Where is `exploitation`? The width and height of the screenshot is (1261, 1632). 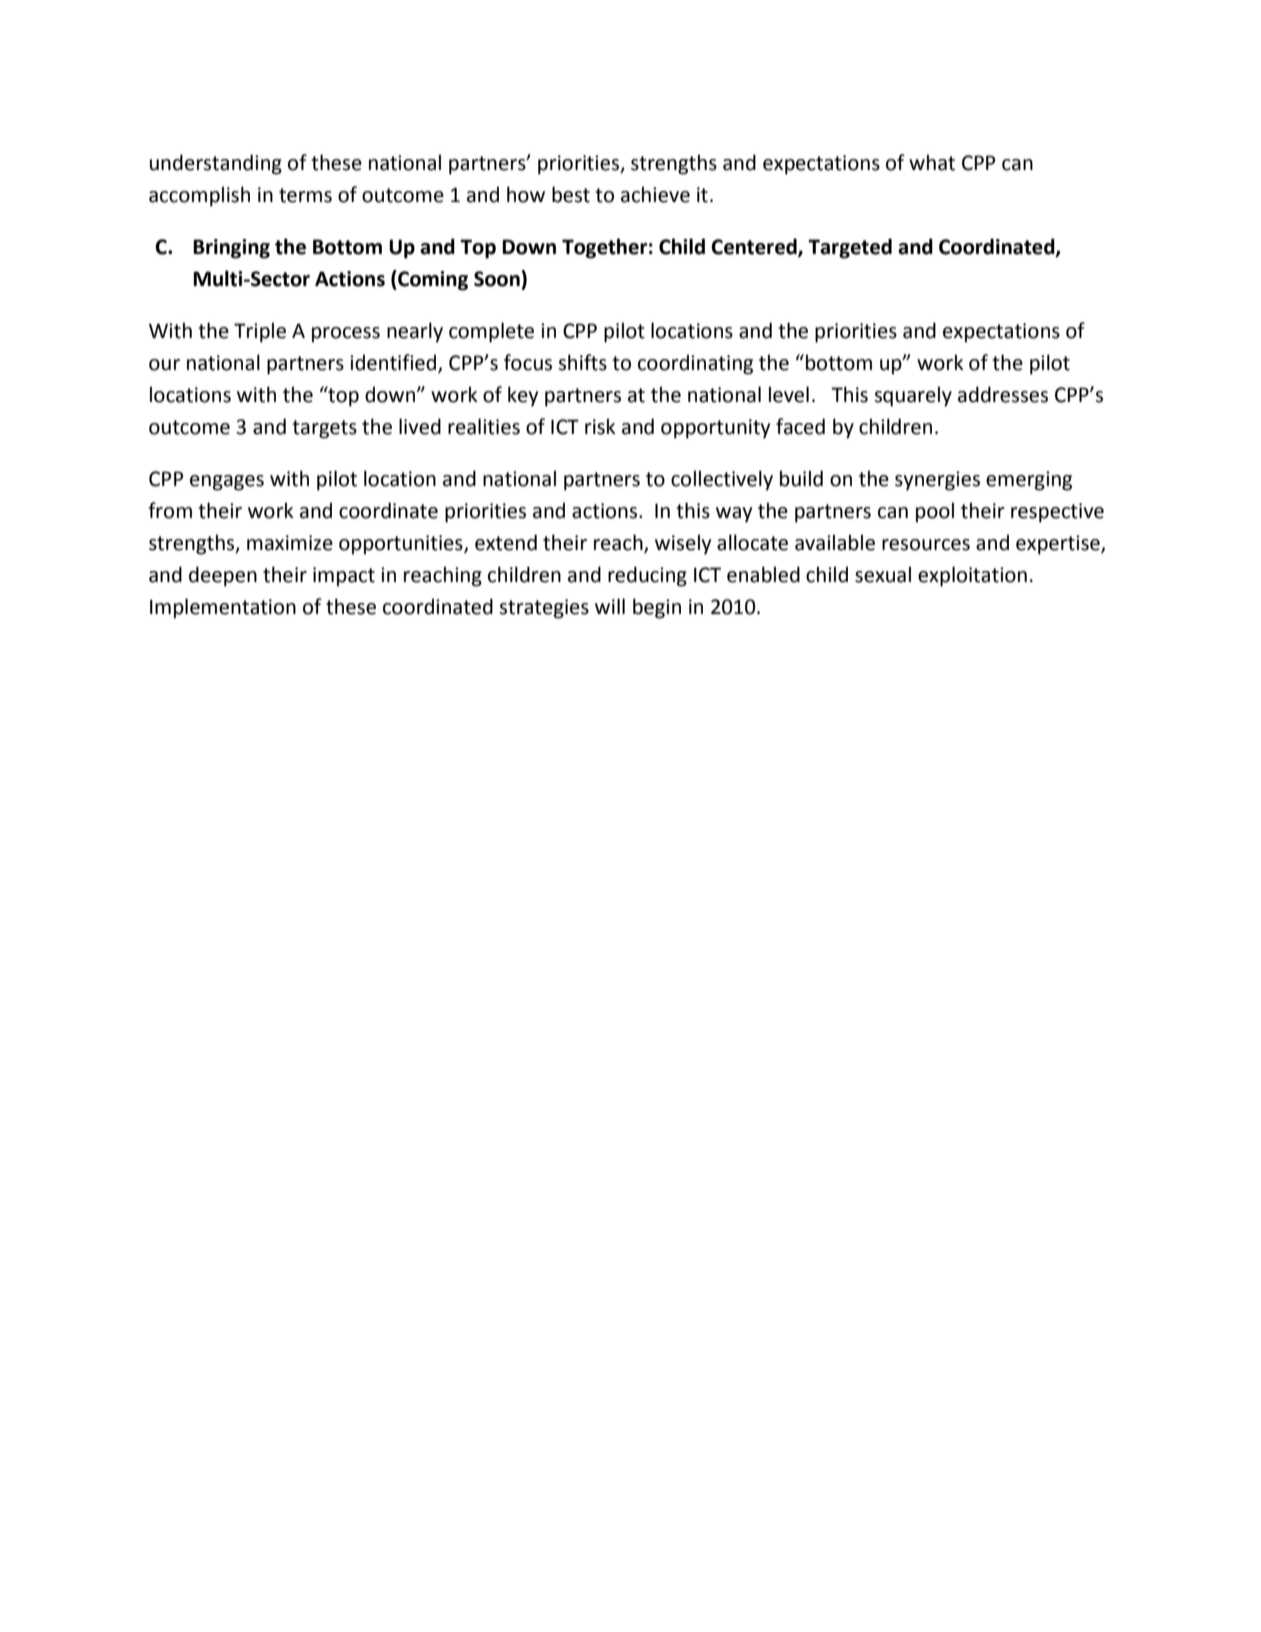
exploitation is located at coordinates (972, 576).
